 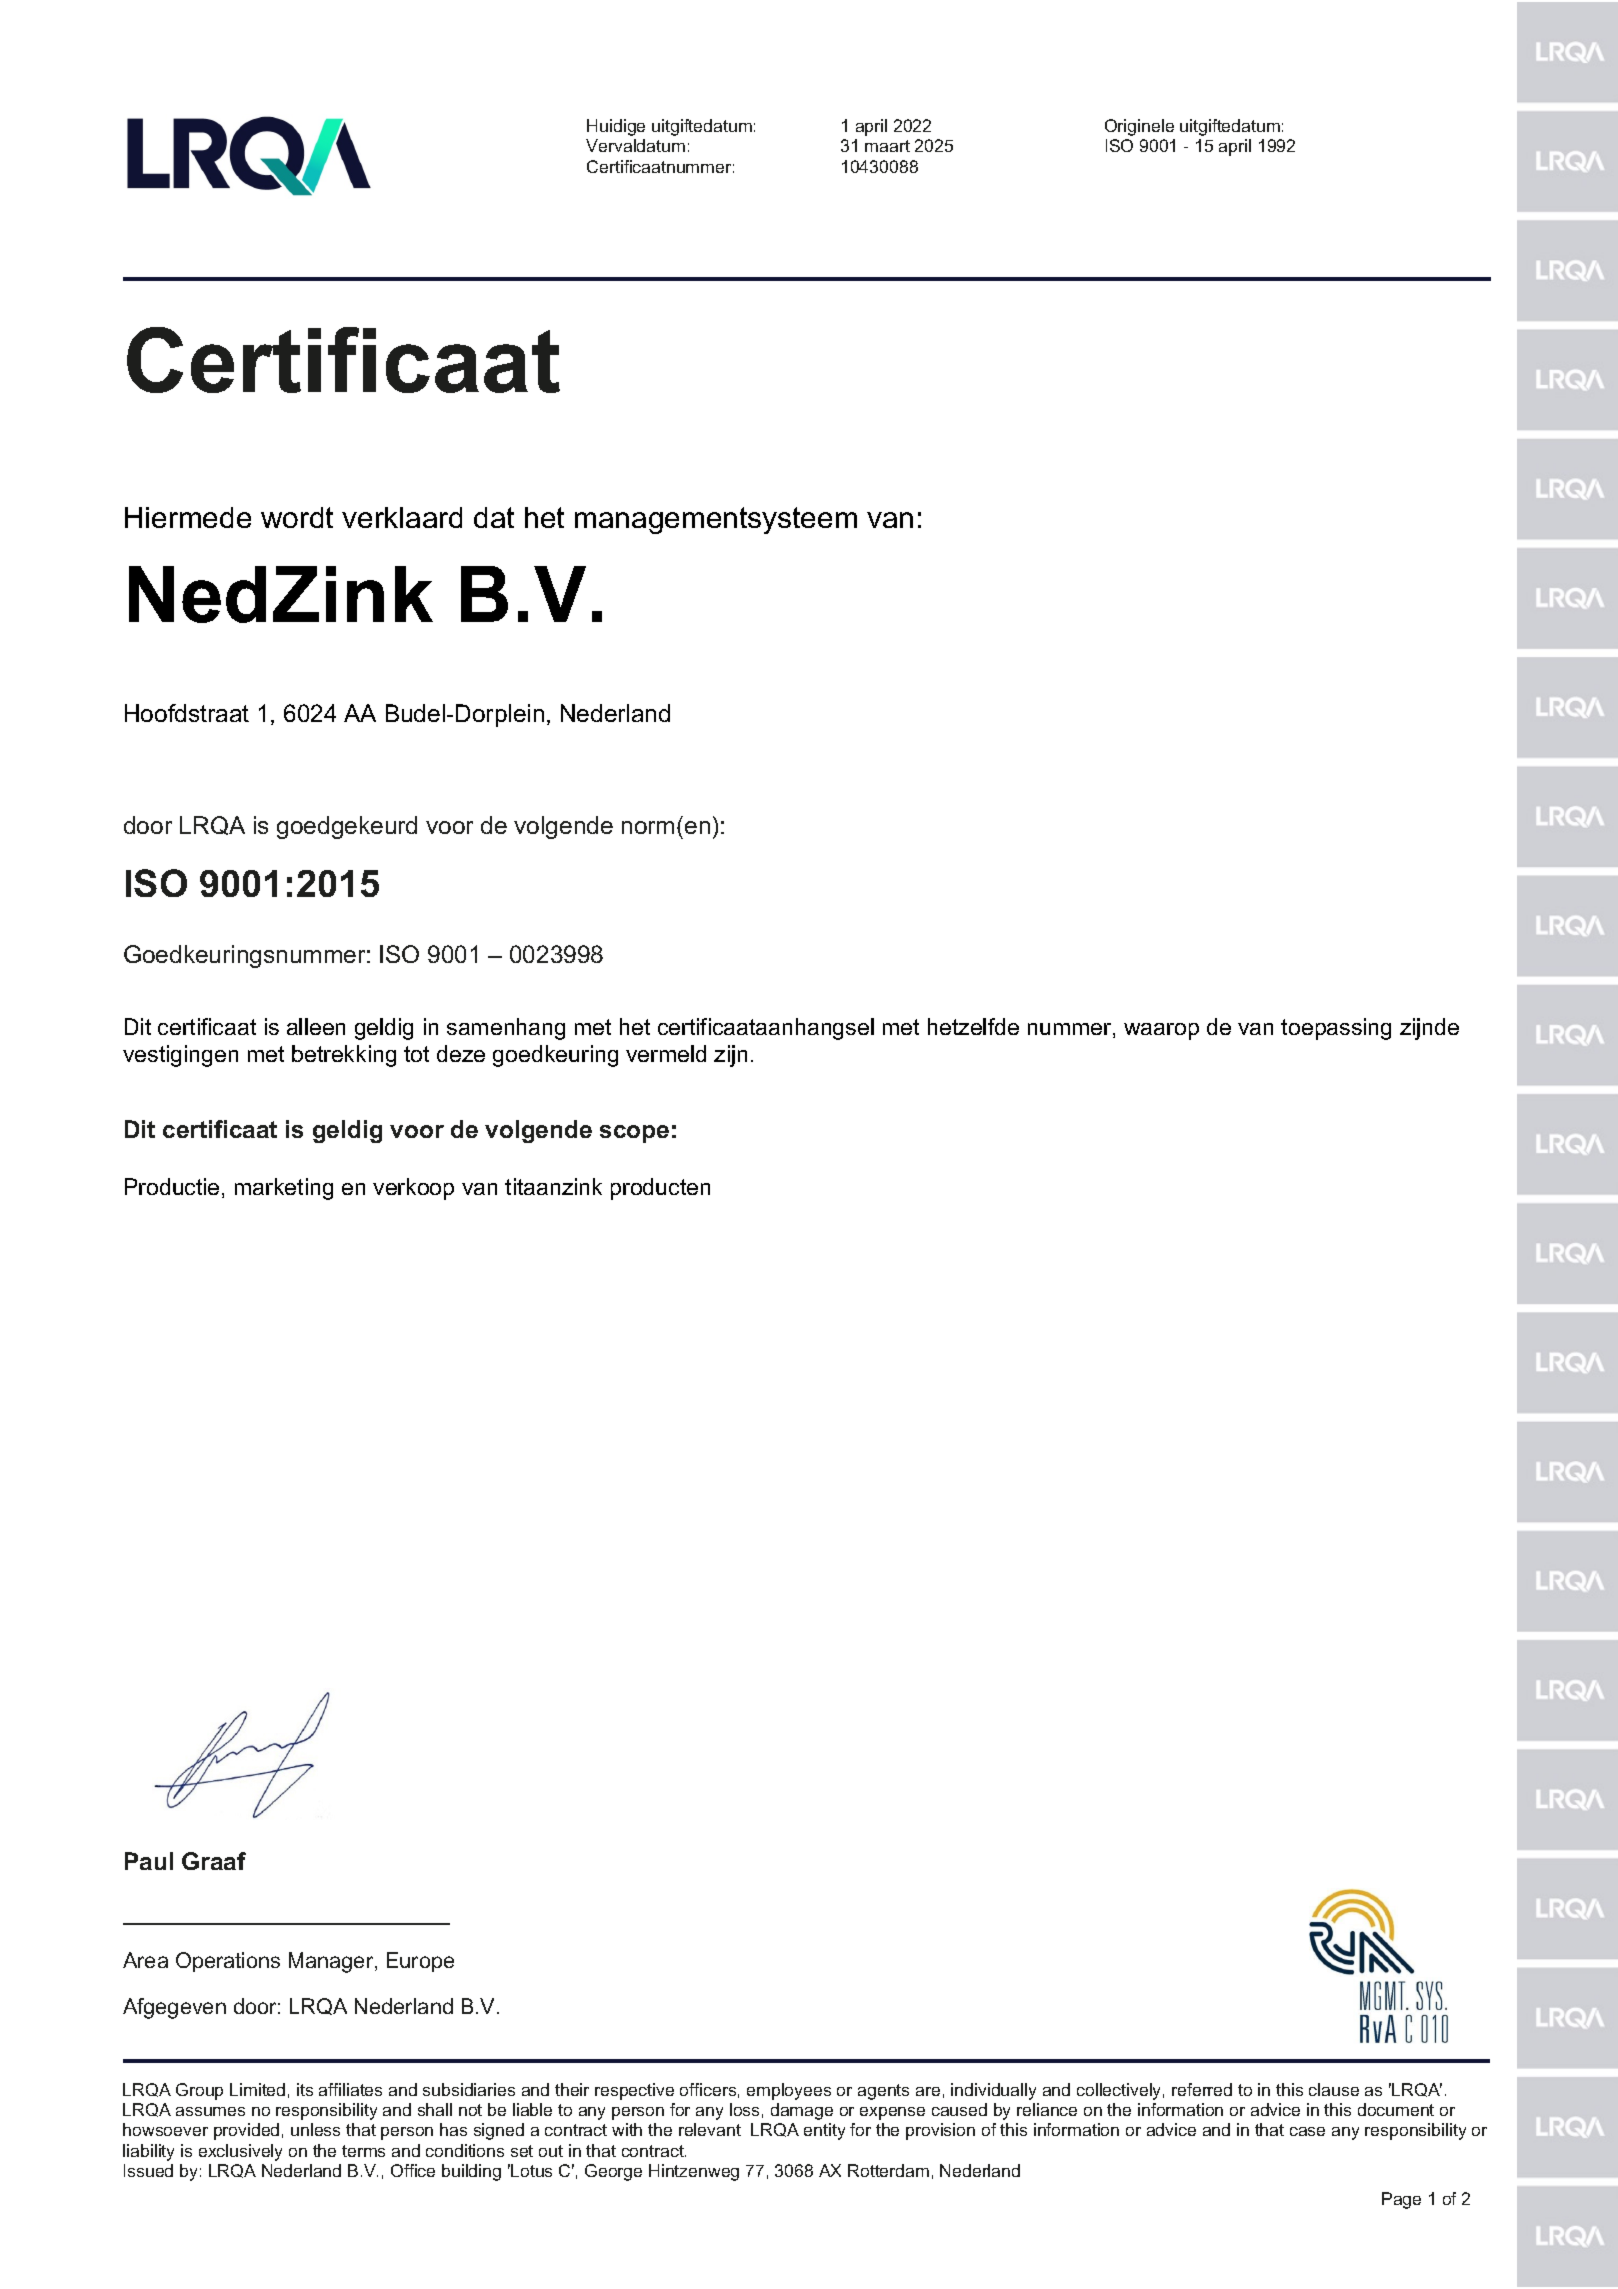 What do you see at coordinates (149, 1861) in the document?
I see `Paul` at bounding box center [149, 1861].
